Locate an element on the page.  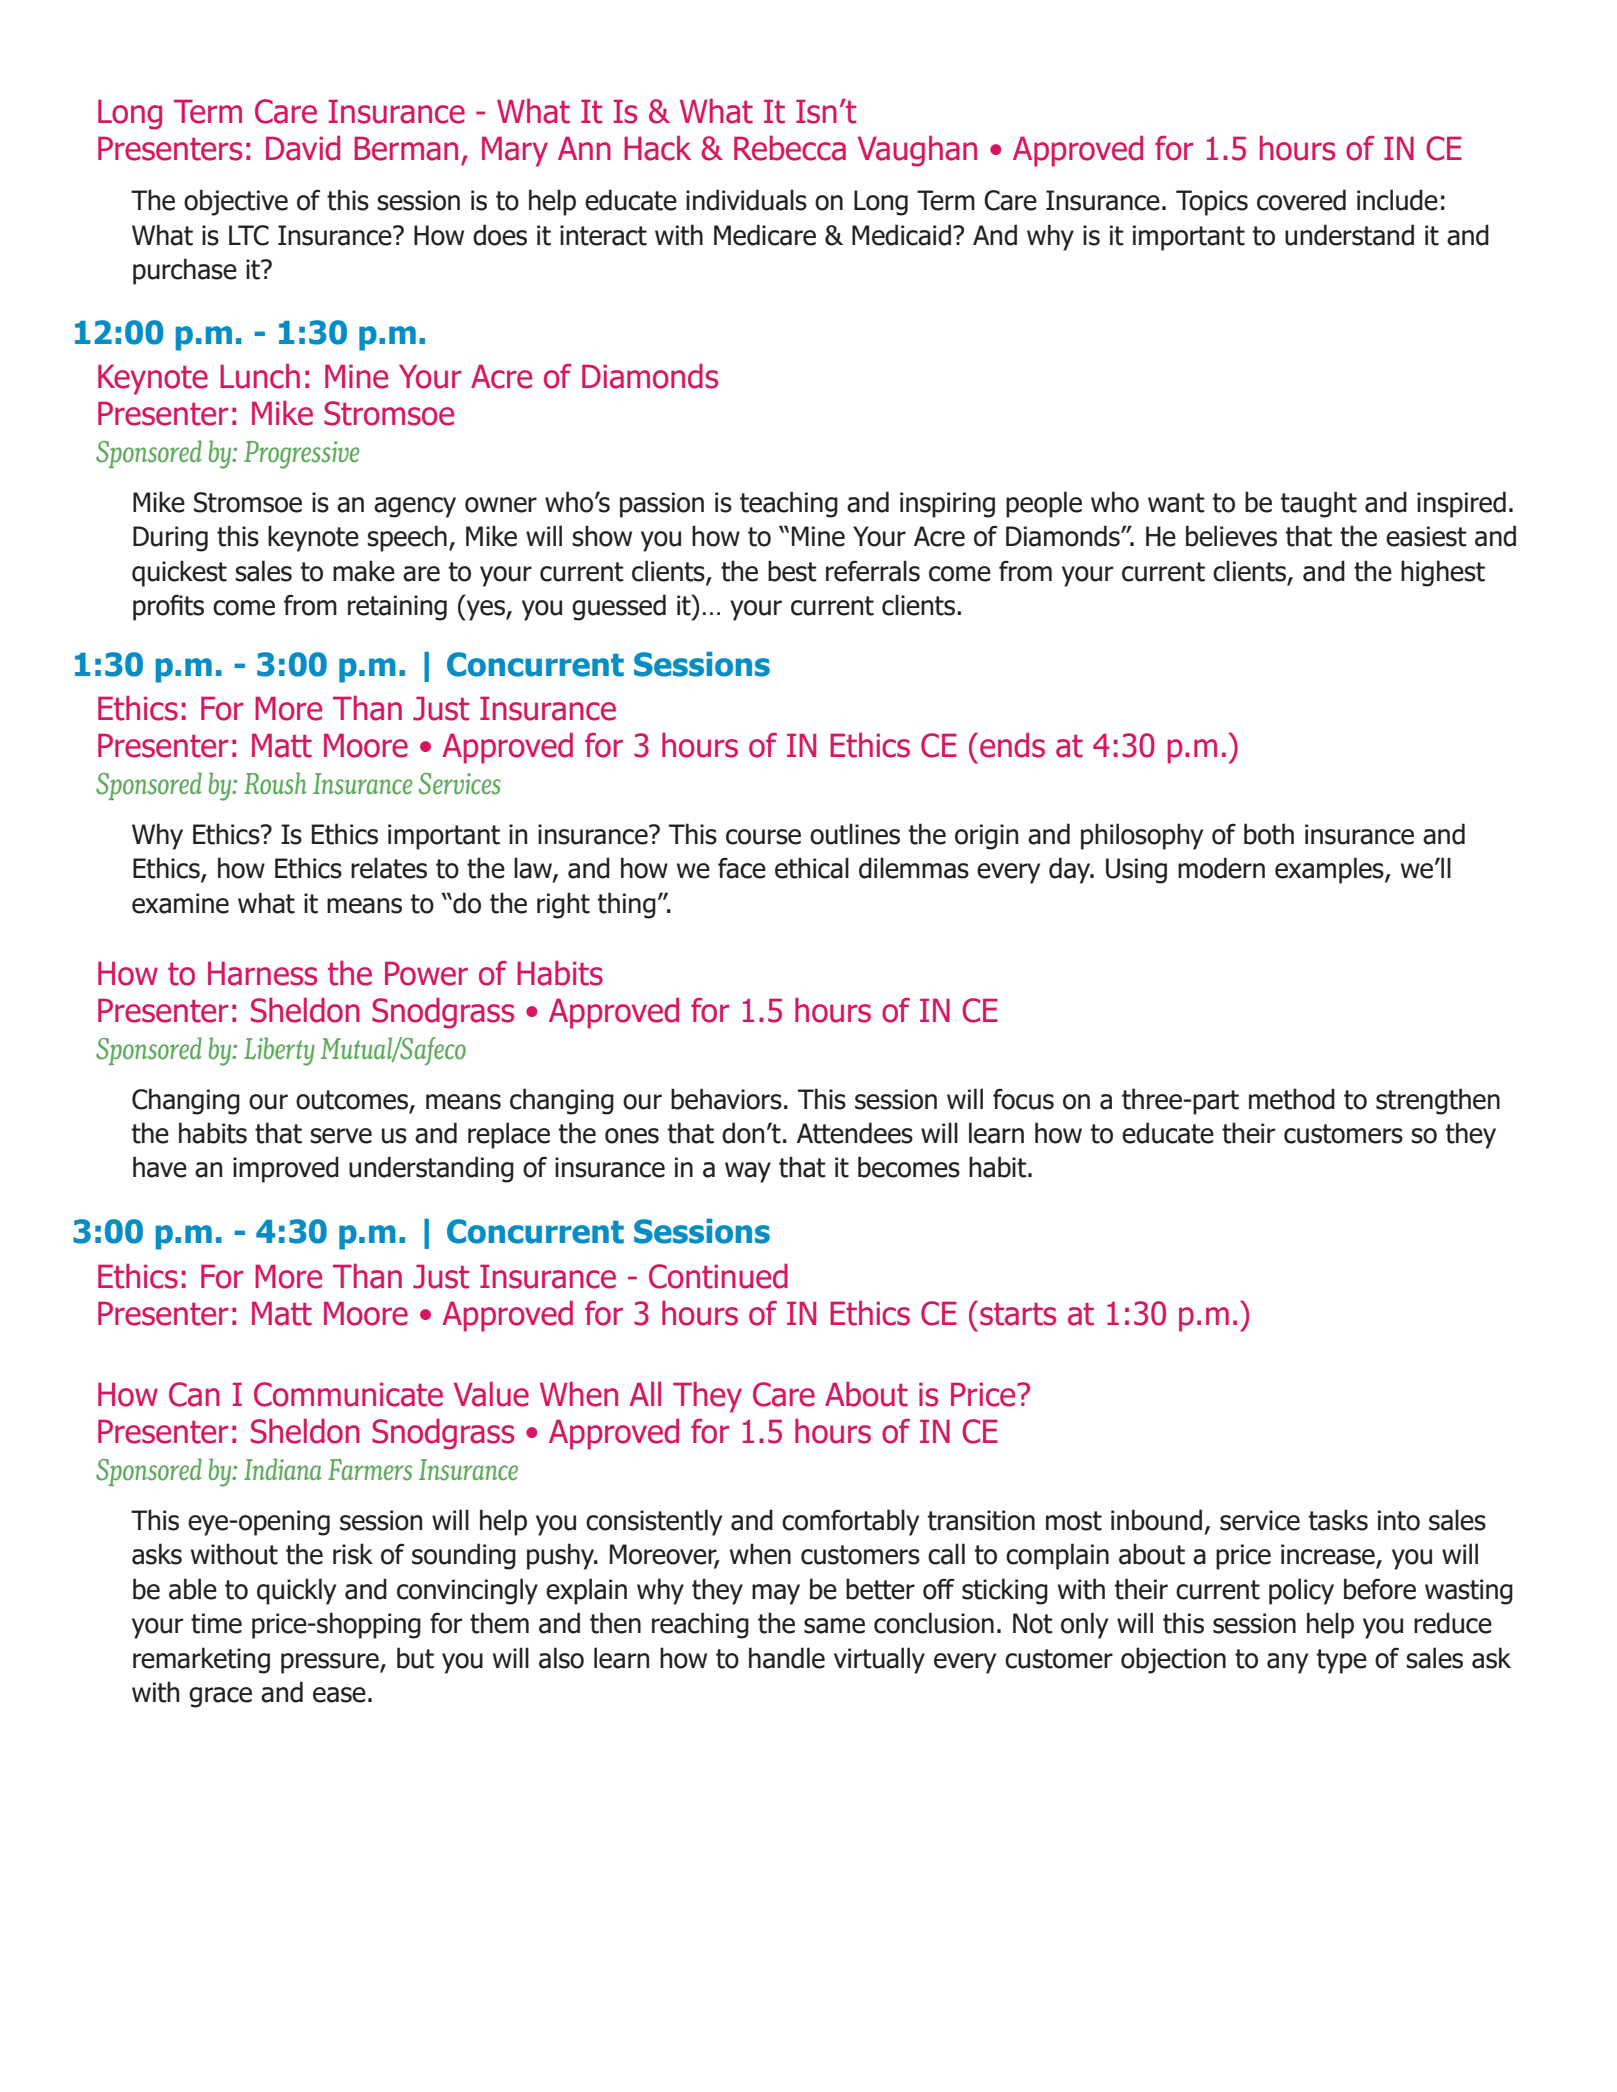
way is located at coordinates (748, 1172).
